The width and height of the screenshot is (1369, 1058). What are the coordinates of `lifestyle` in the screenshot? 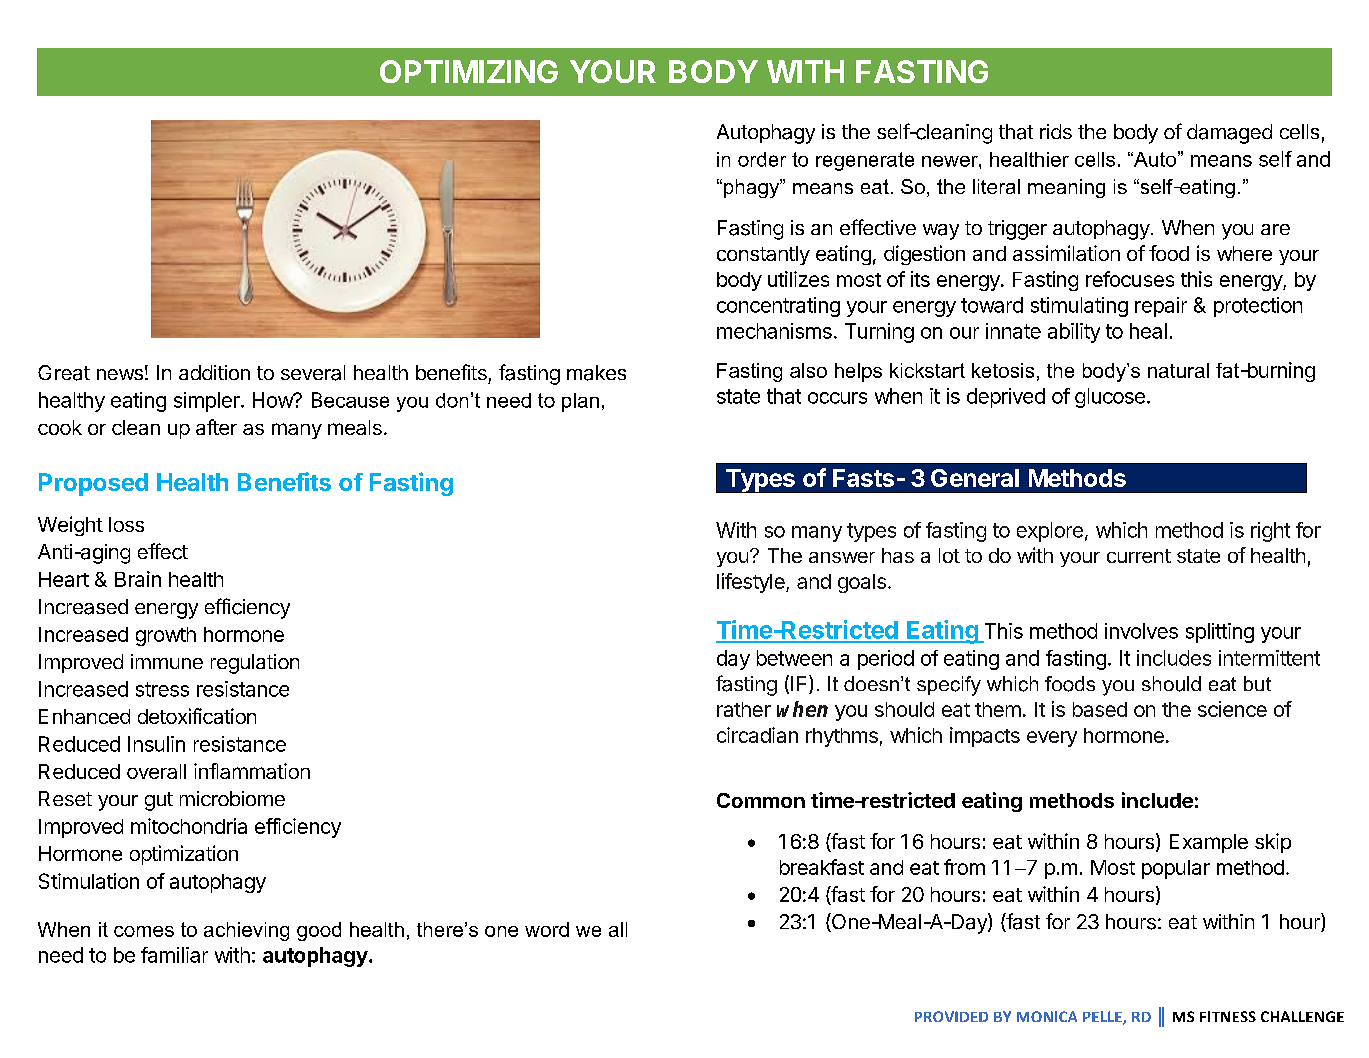 It's located at (752, 583).
